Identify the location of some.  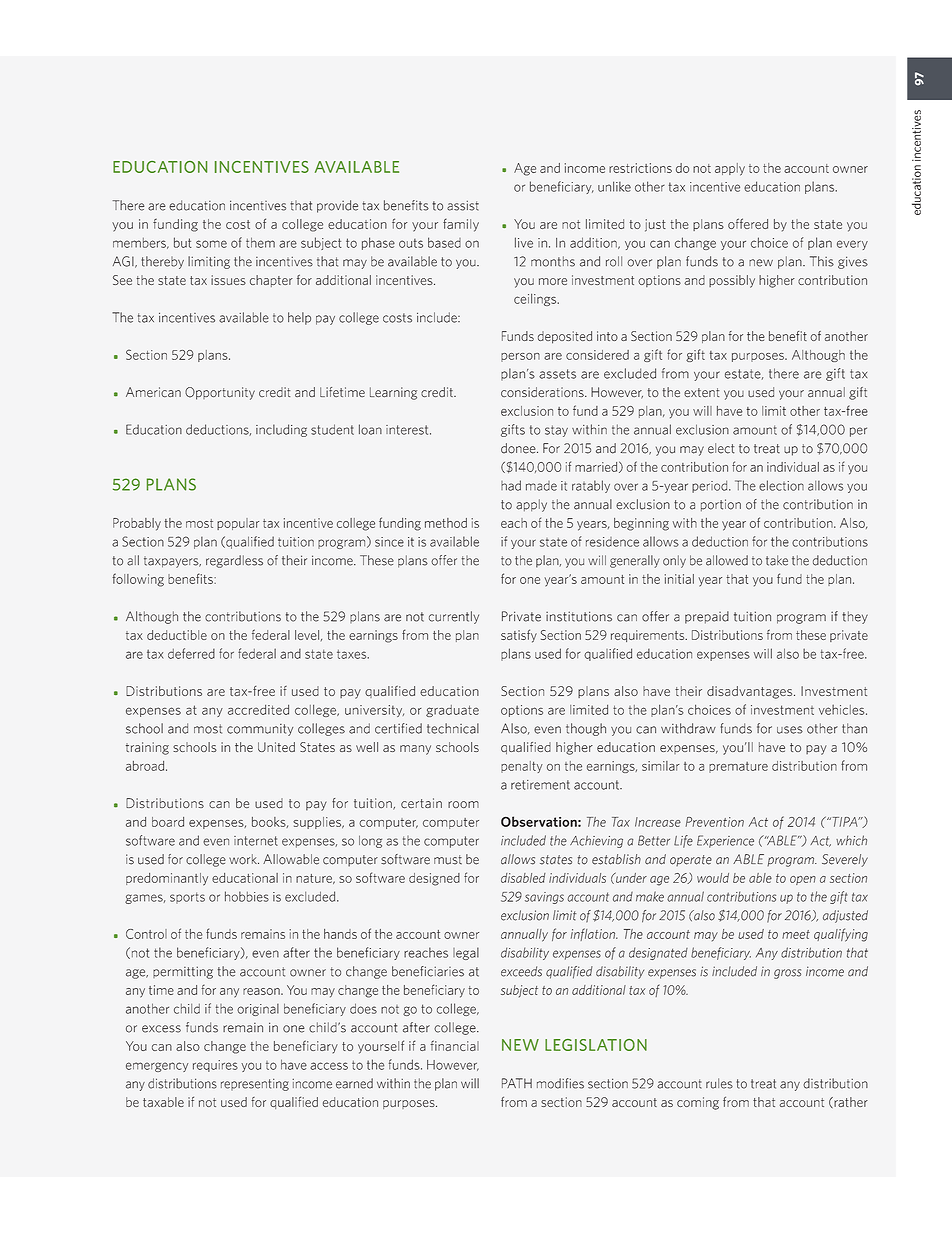
(211, 244).
